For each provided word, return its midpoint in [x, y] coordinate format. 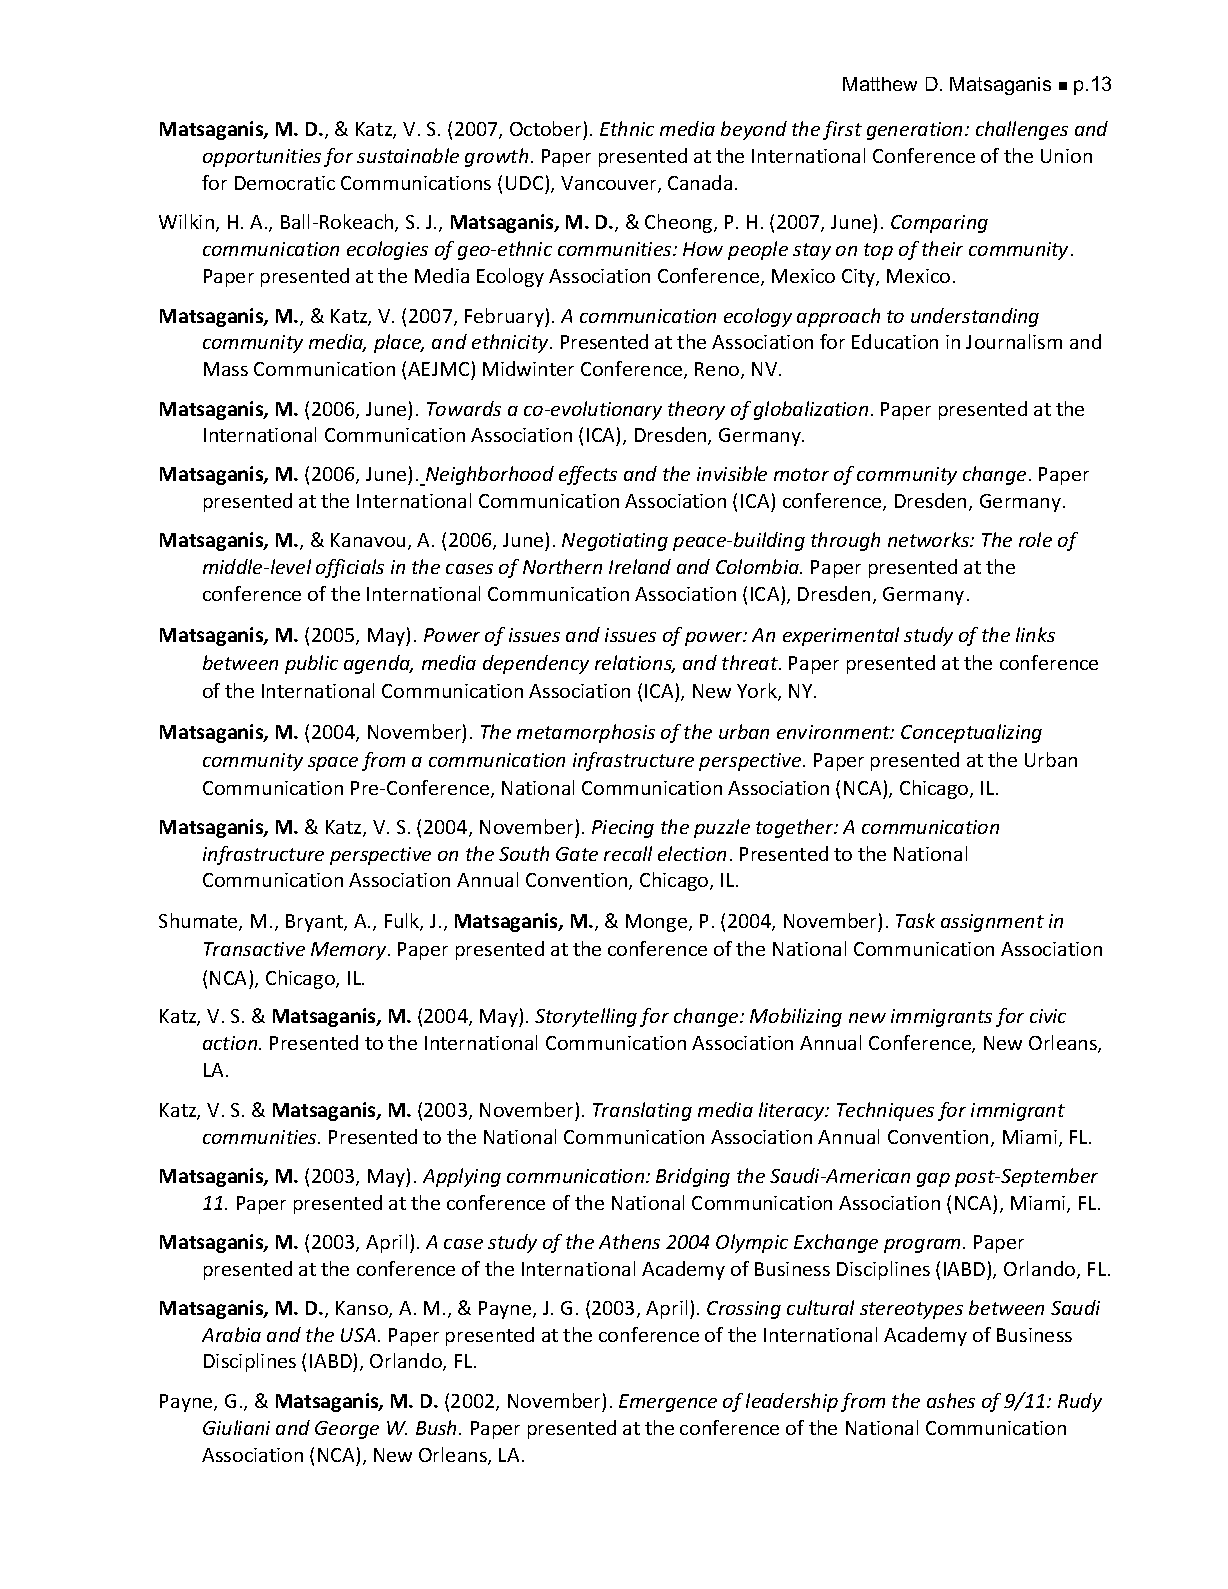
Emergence [668, 1403]
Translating [642, 1111]
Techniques [885, 1111]
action [231, 1043]
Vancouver [610, 184]
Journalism [1014, 341]
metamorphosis [586, 733]
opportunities [262, 158]
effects [588, 475]
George [347, 1430]
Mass [226, 369]
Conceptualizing [971, 733]
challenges [1022, 130]
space [333, 764]
